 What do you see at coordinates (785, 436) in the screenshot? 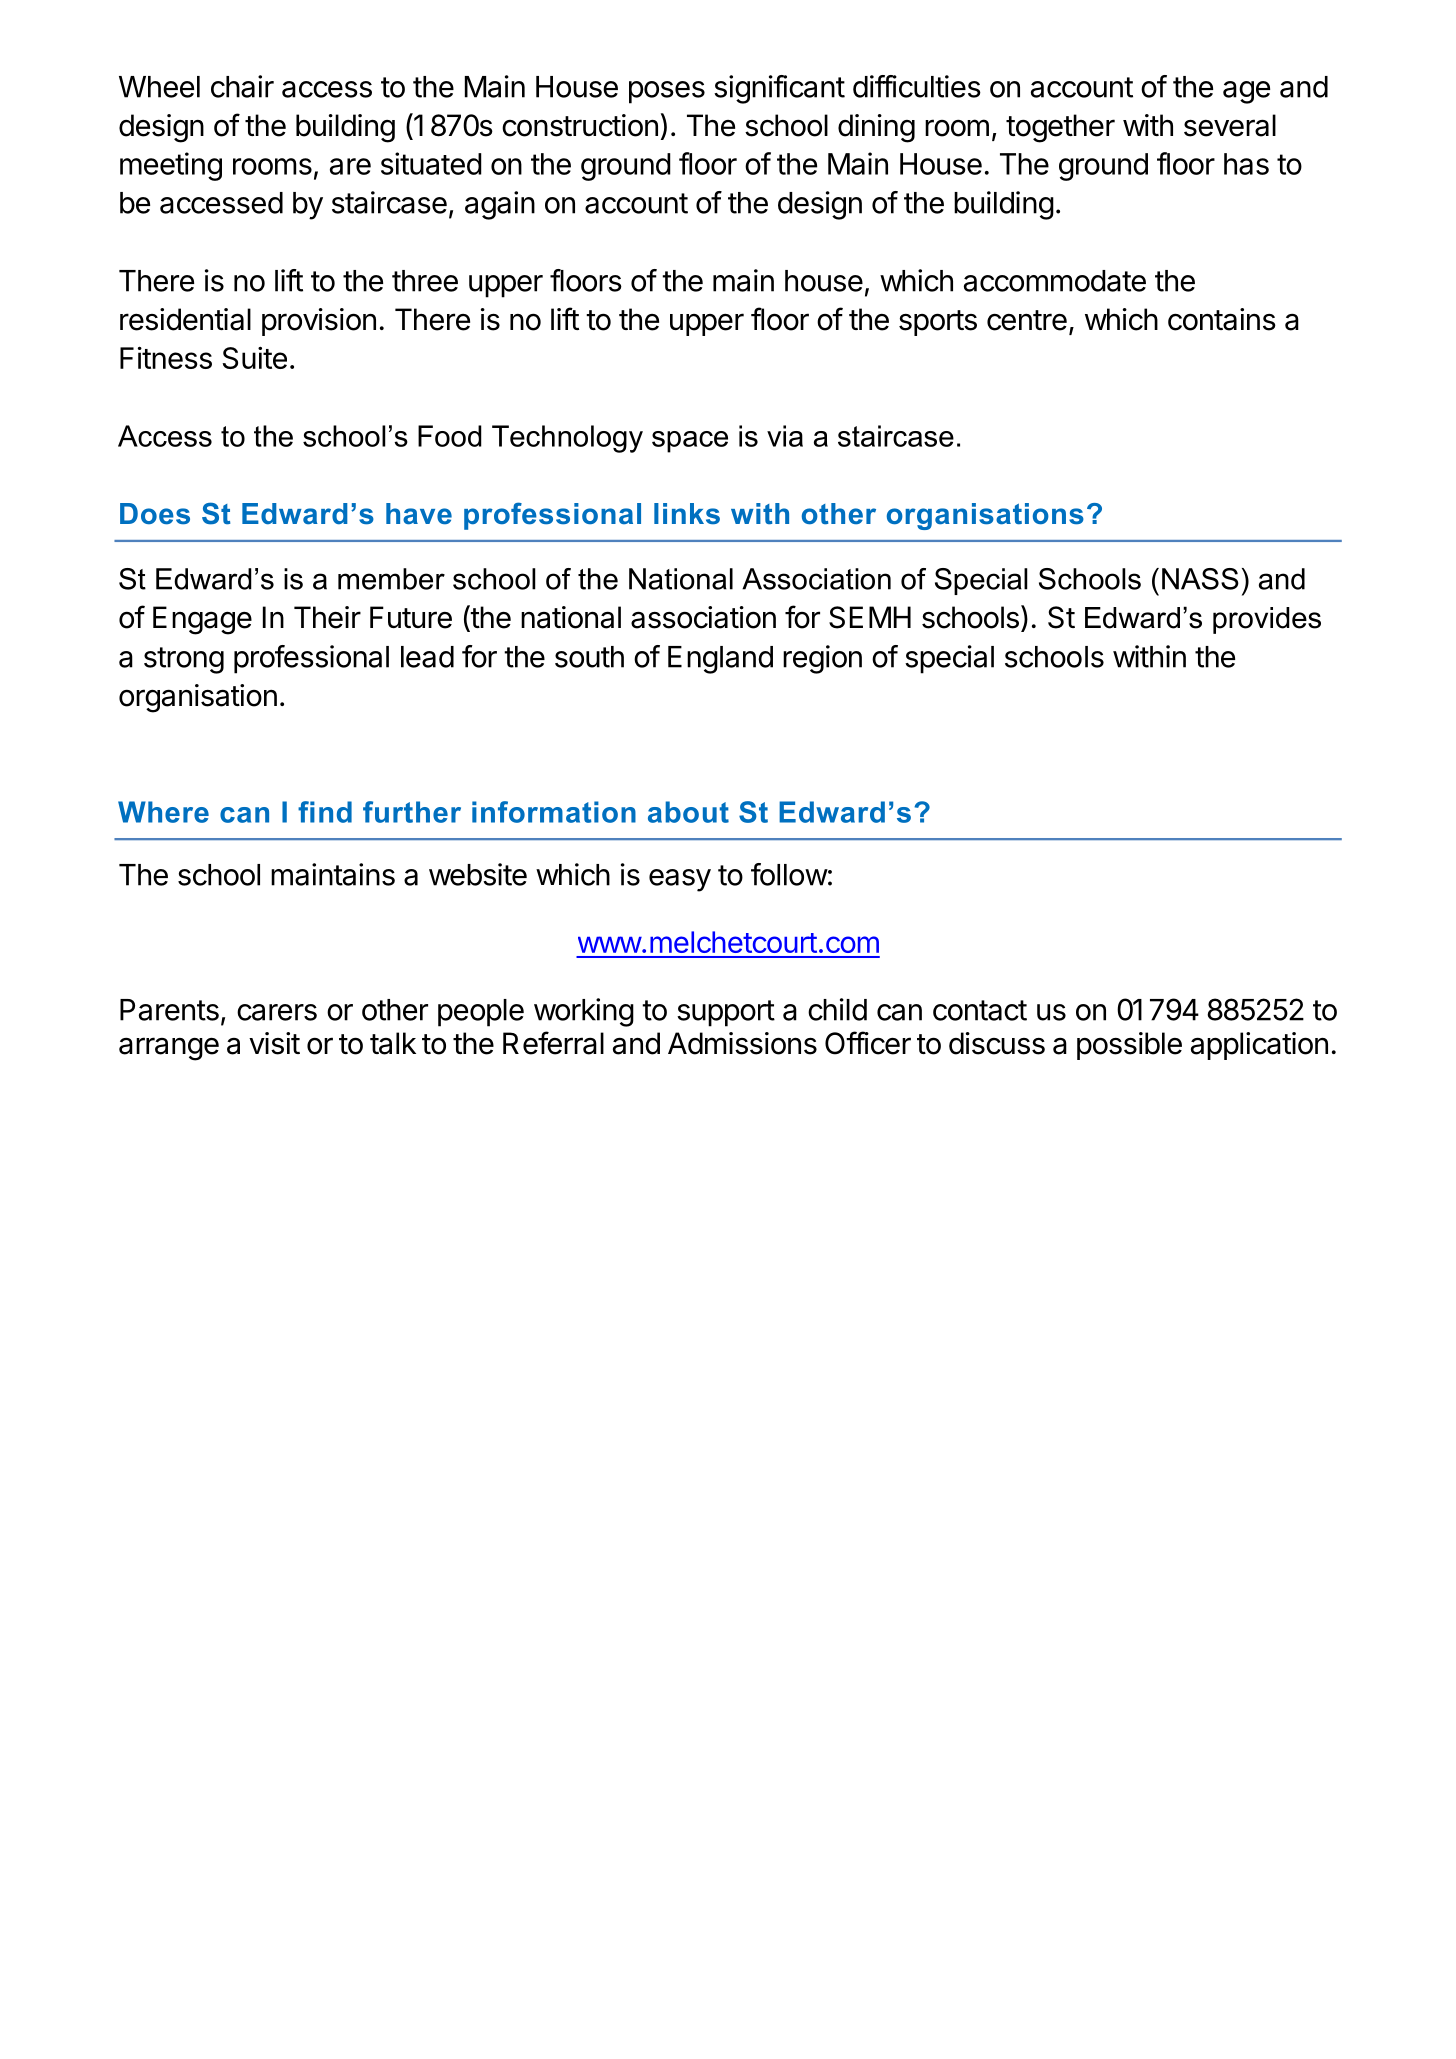
I see `via` at bounding box center [785, 436].
